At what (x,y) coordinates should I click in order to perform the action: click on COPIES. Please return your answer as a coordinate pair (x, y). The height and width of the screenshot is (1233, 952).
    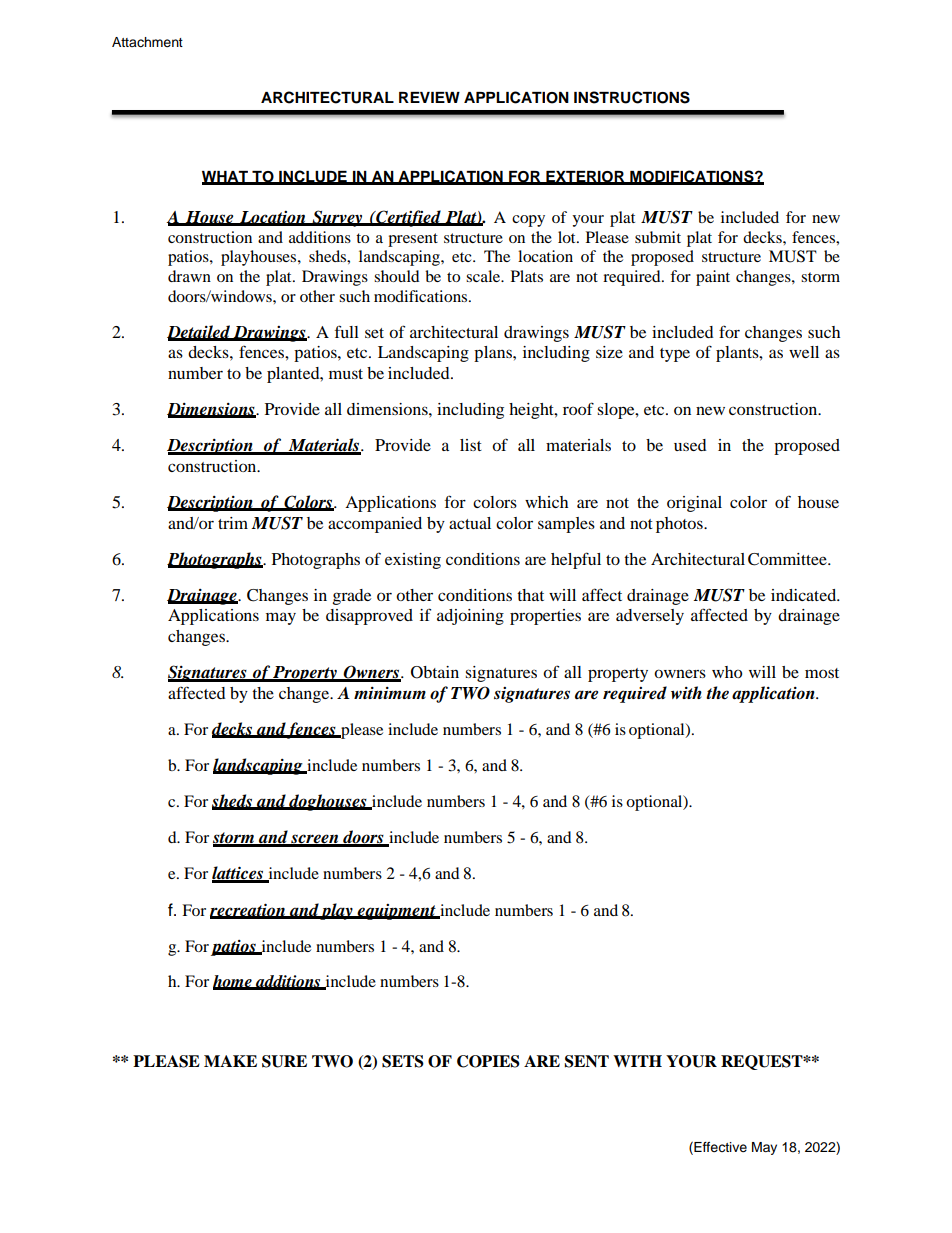
    Looking at the image, I should click on (488, 1061).
